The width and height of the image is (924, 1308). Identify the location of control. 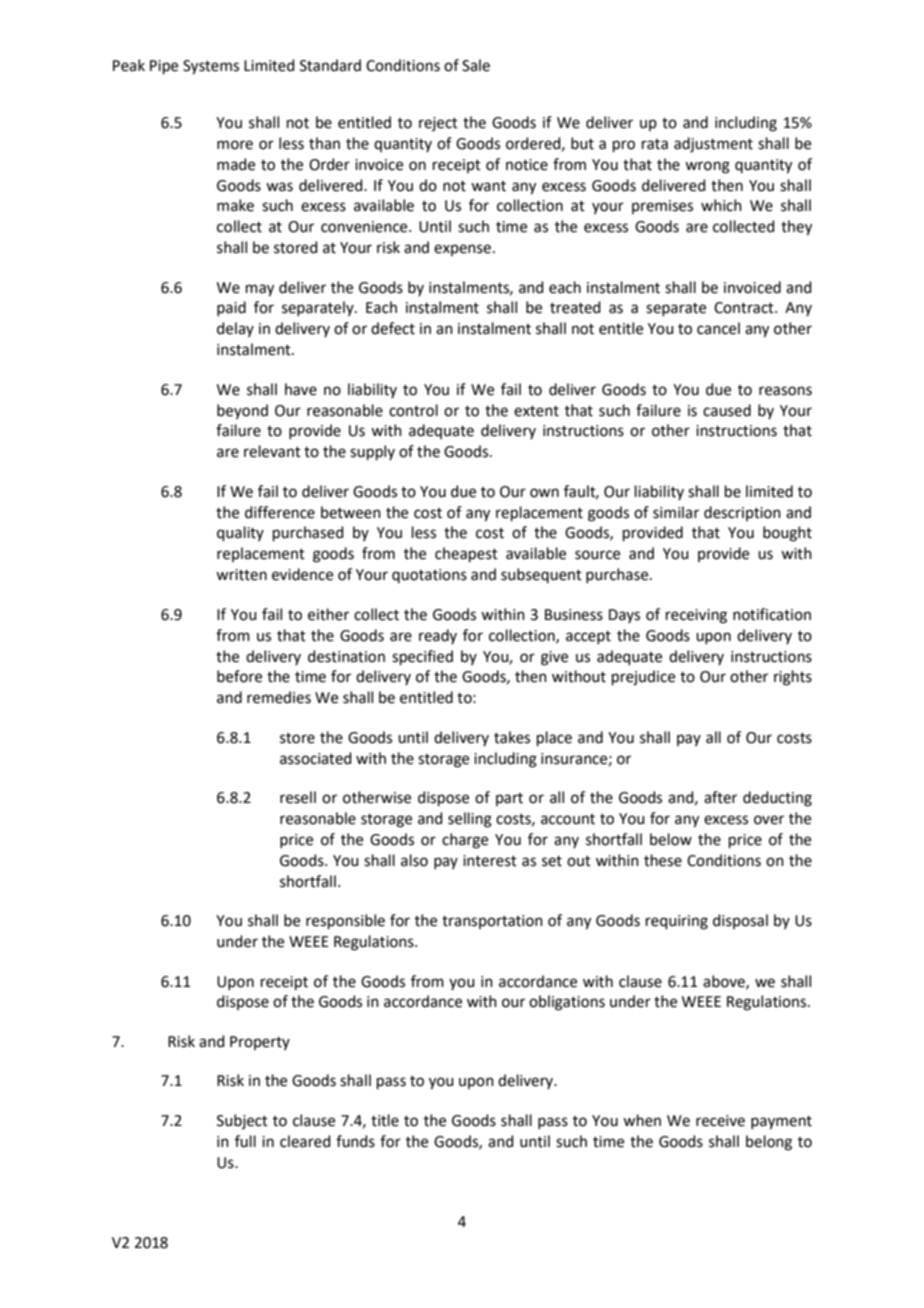
(413, 410).
